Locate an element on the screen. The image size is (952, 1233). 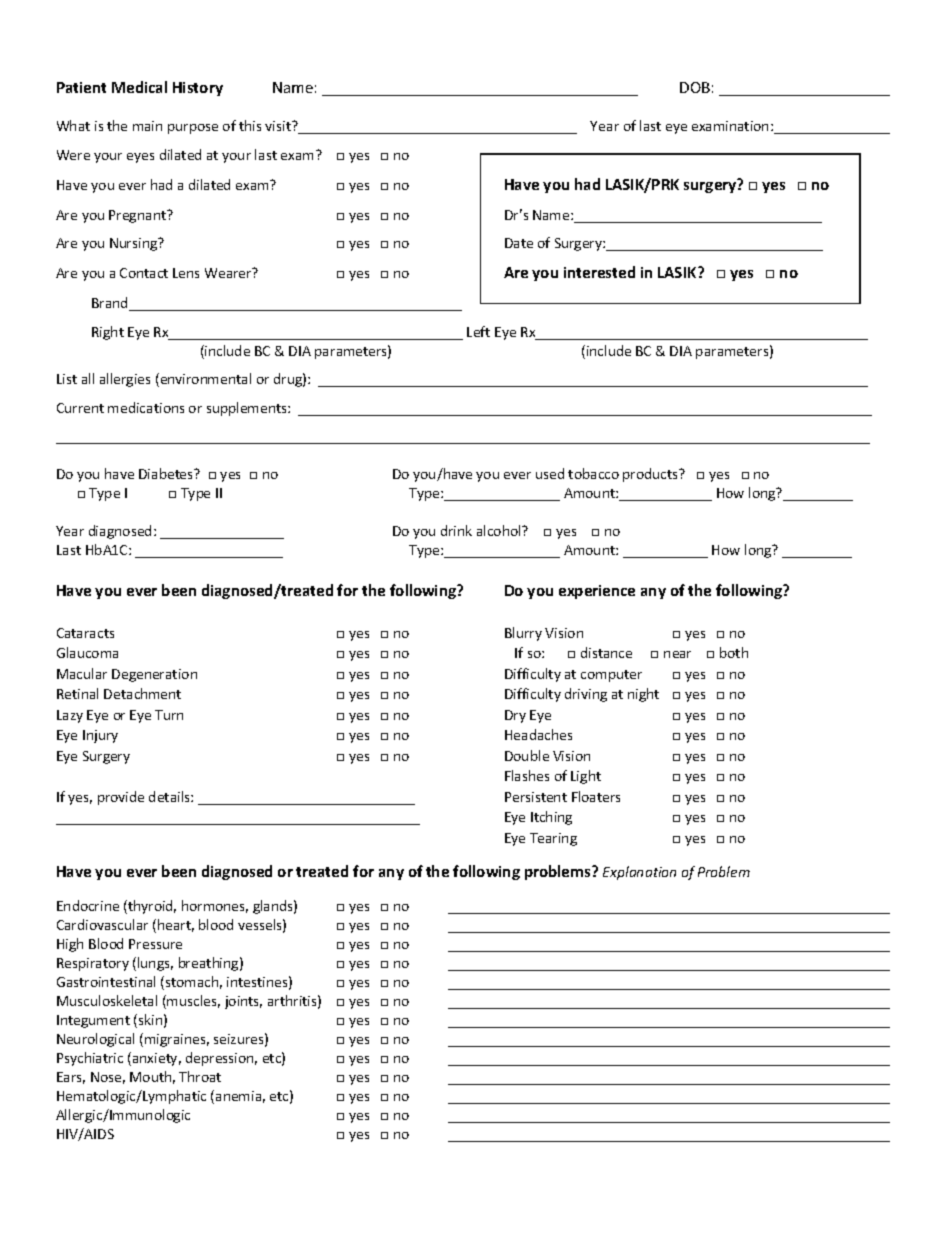
Turn is located at coordinates (169, 715).
